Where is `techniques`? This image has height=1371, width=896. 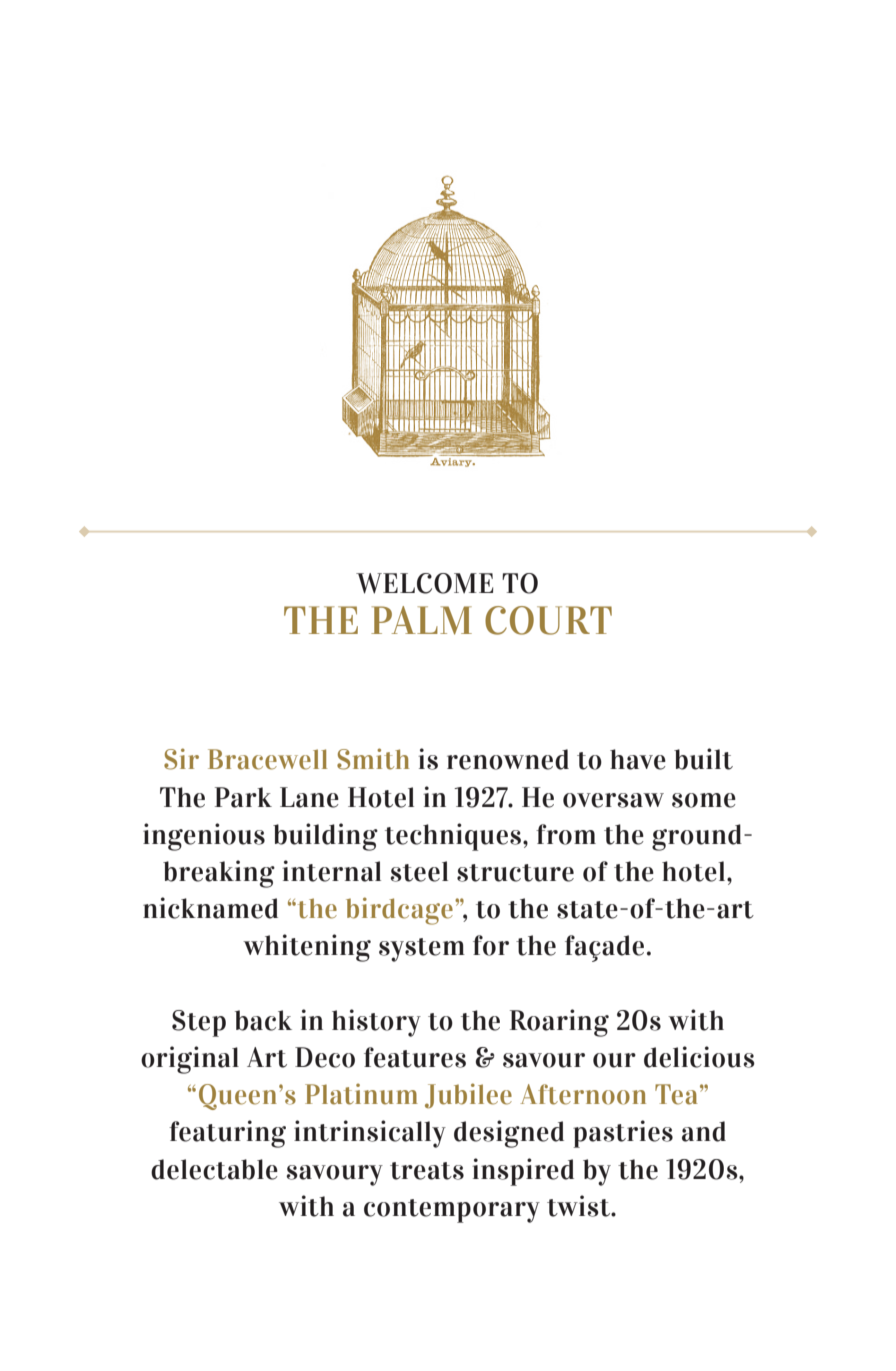
techniques is located at coordinates (454, 837).
